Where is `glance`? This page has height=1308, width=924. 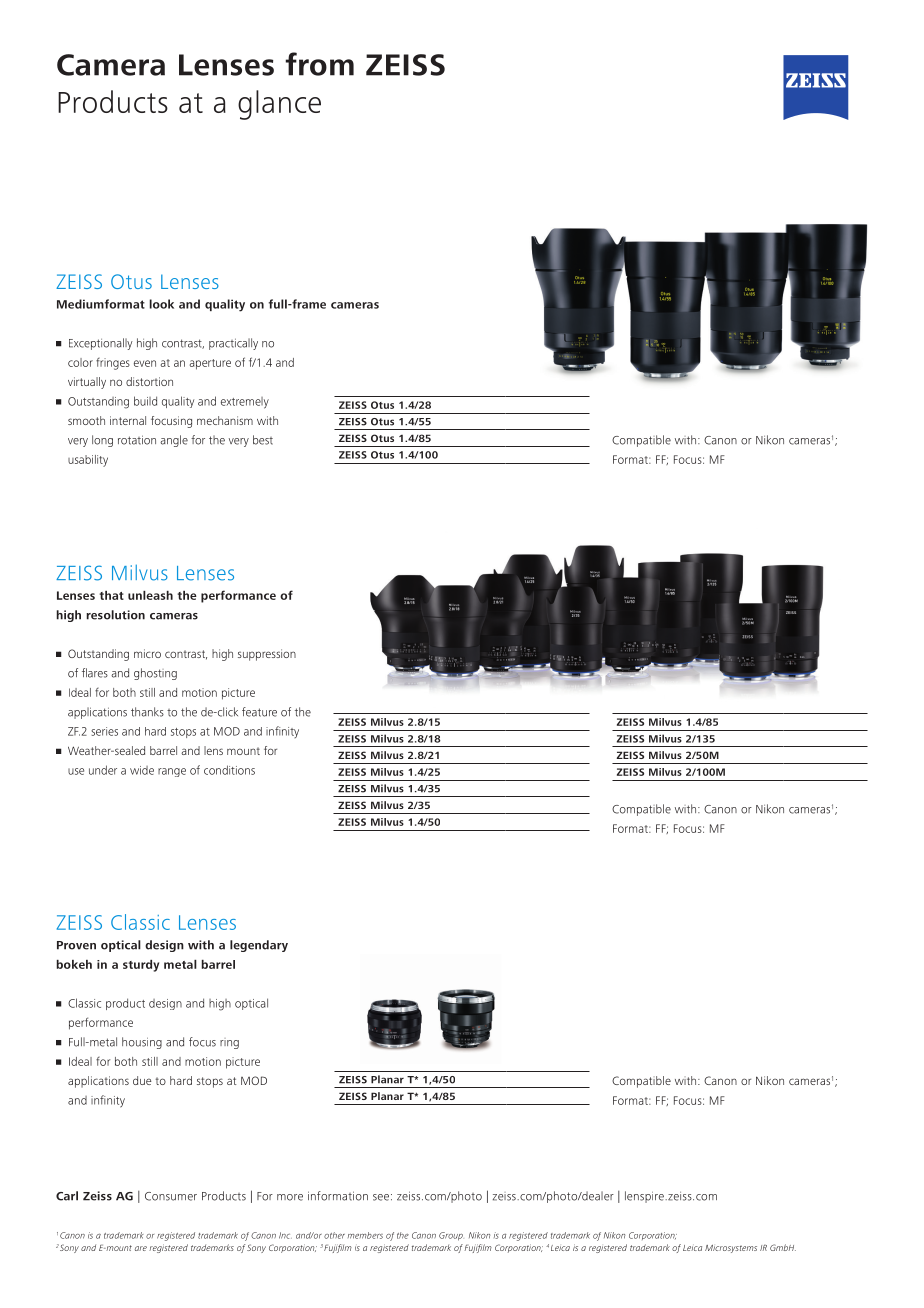
glance is located at coordinates (279, 105).
